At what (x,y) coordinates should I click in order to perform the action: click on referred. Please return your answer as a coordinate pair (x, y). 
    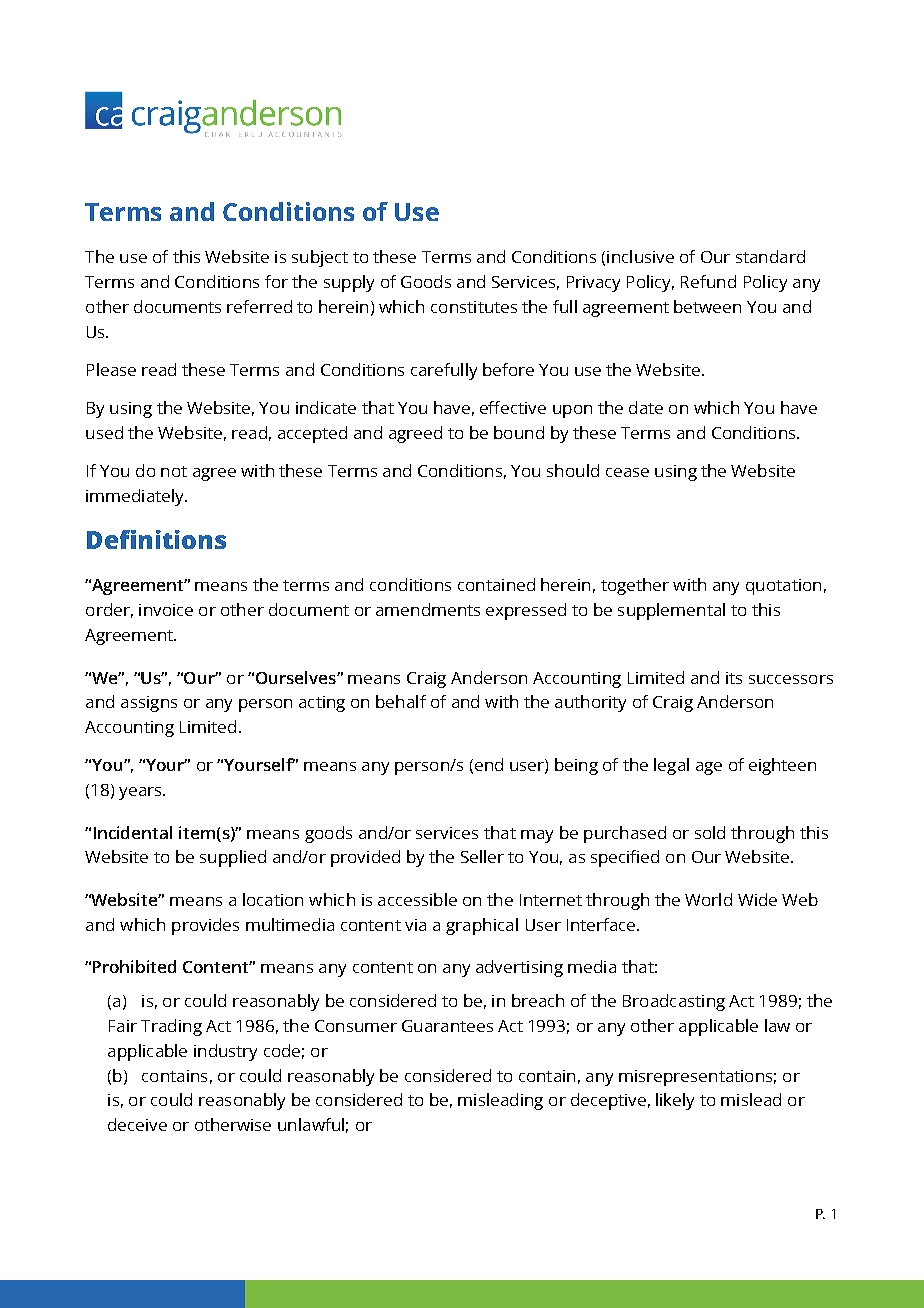
    Looking at the image, I should click on (259, 306).
